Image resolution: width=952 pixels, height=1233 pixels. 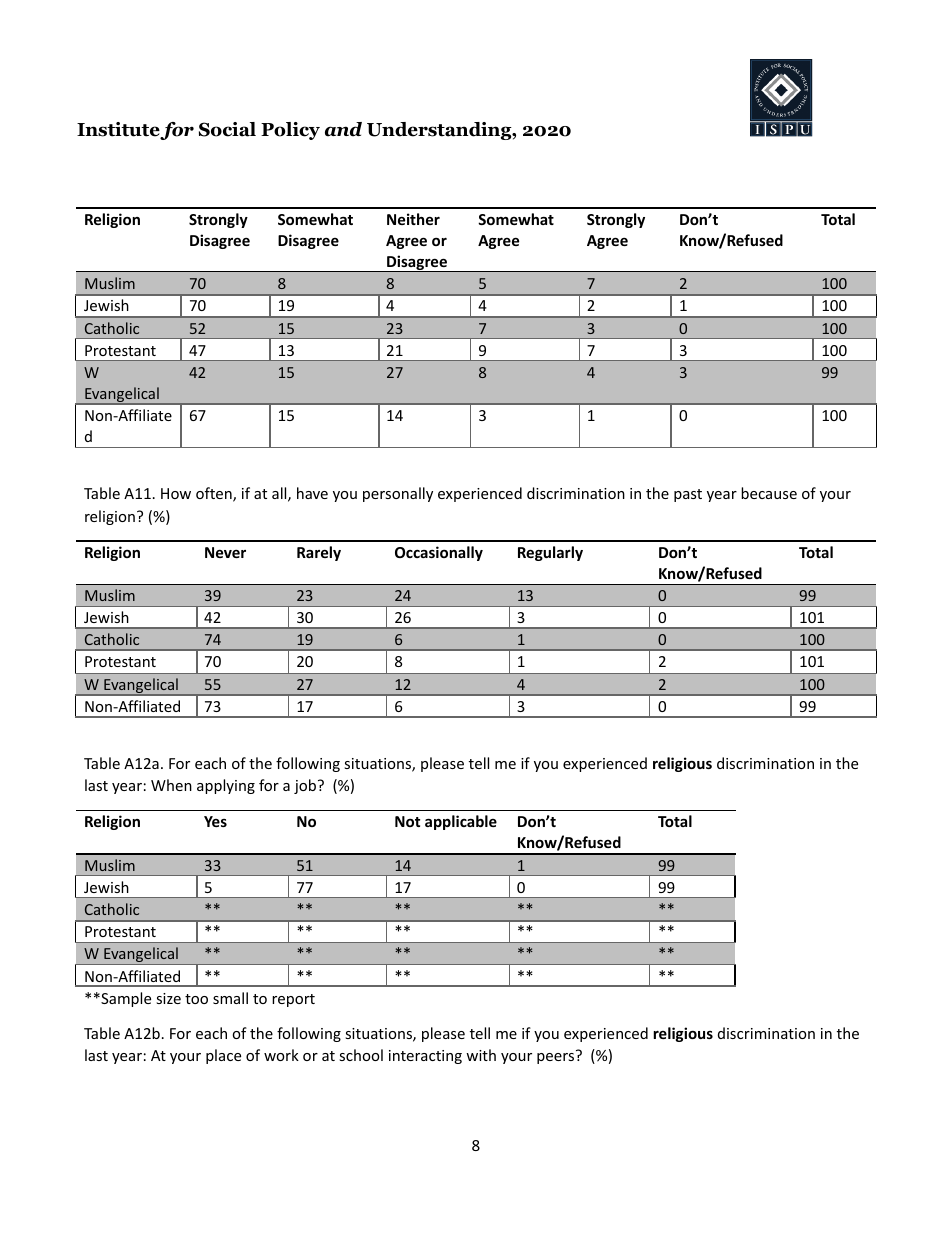 What do you see at coordinates (227, 129) in the document?
I see `Social` at bounding box center [227, 129].
